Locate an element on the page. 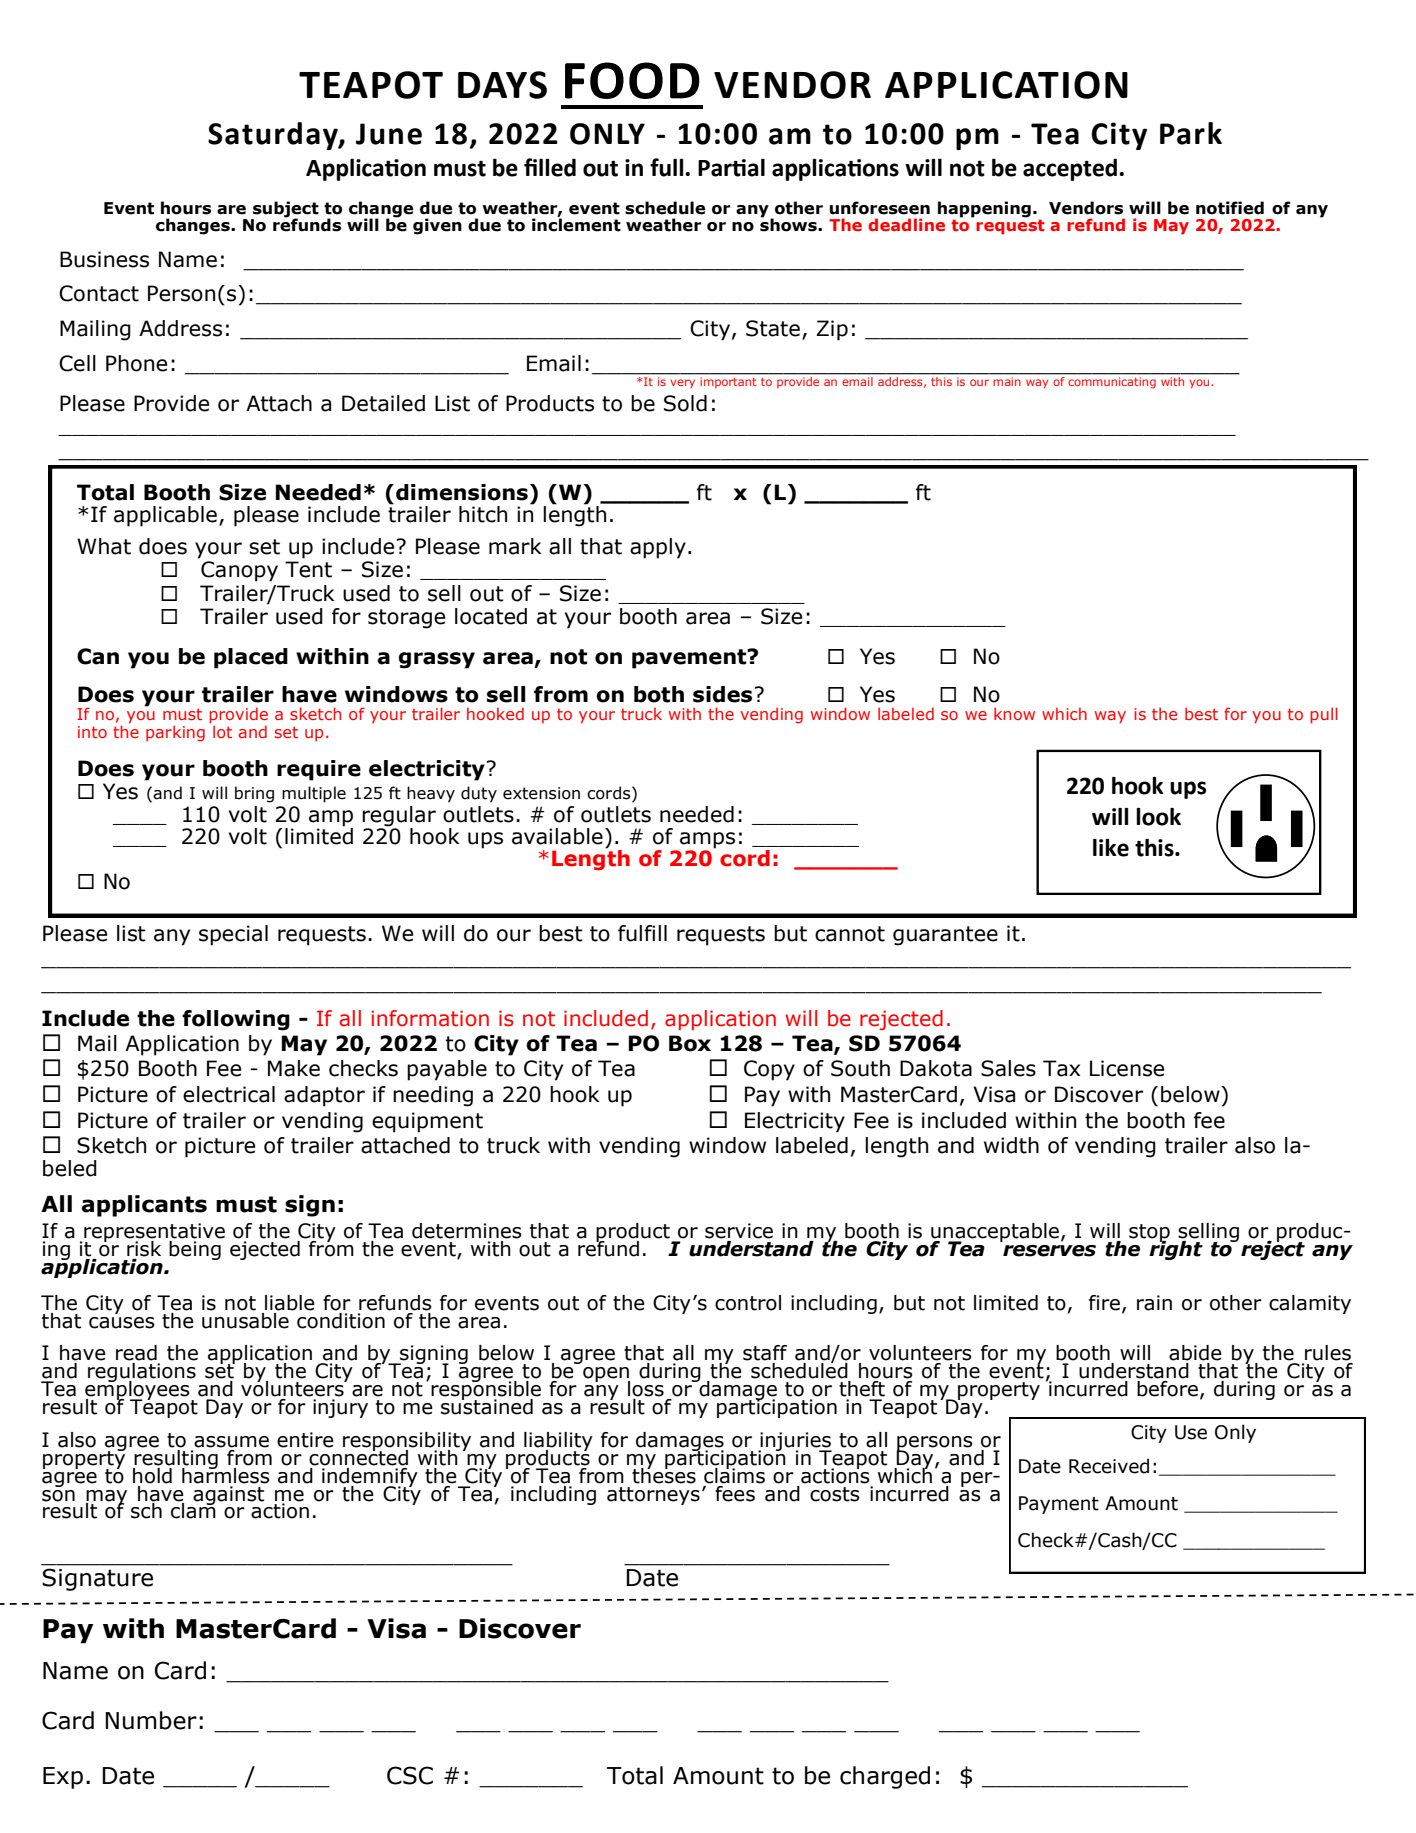 This page has height=1833, width=1416. bring is located at coordinates (254, 794).
